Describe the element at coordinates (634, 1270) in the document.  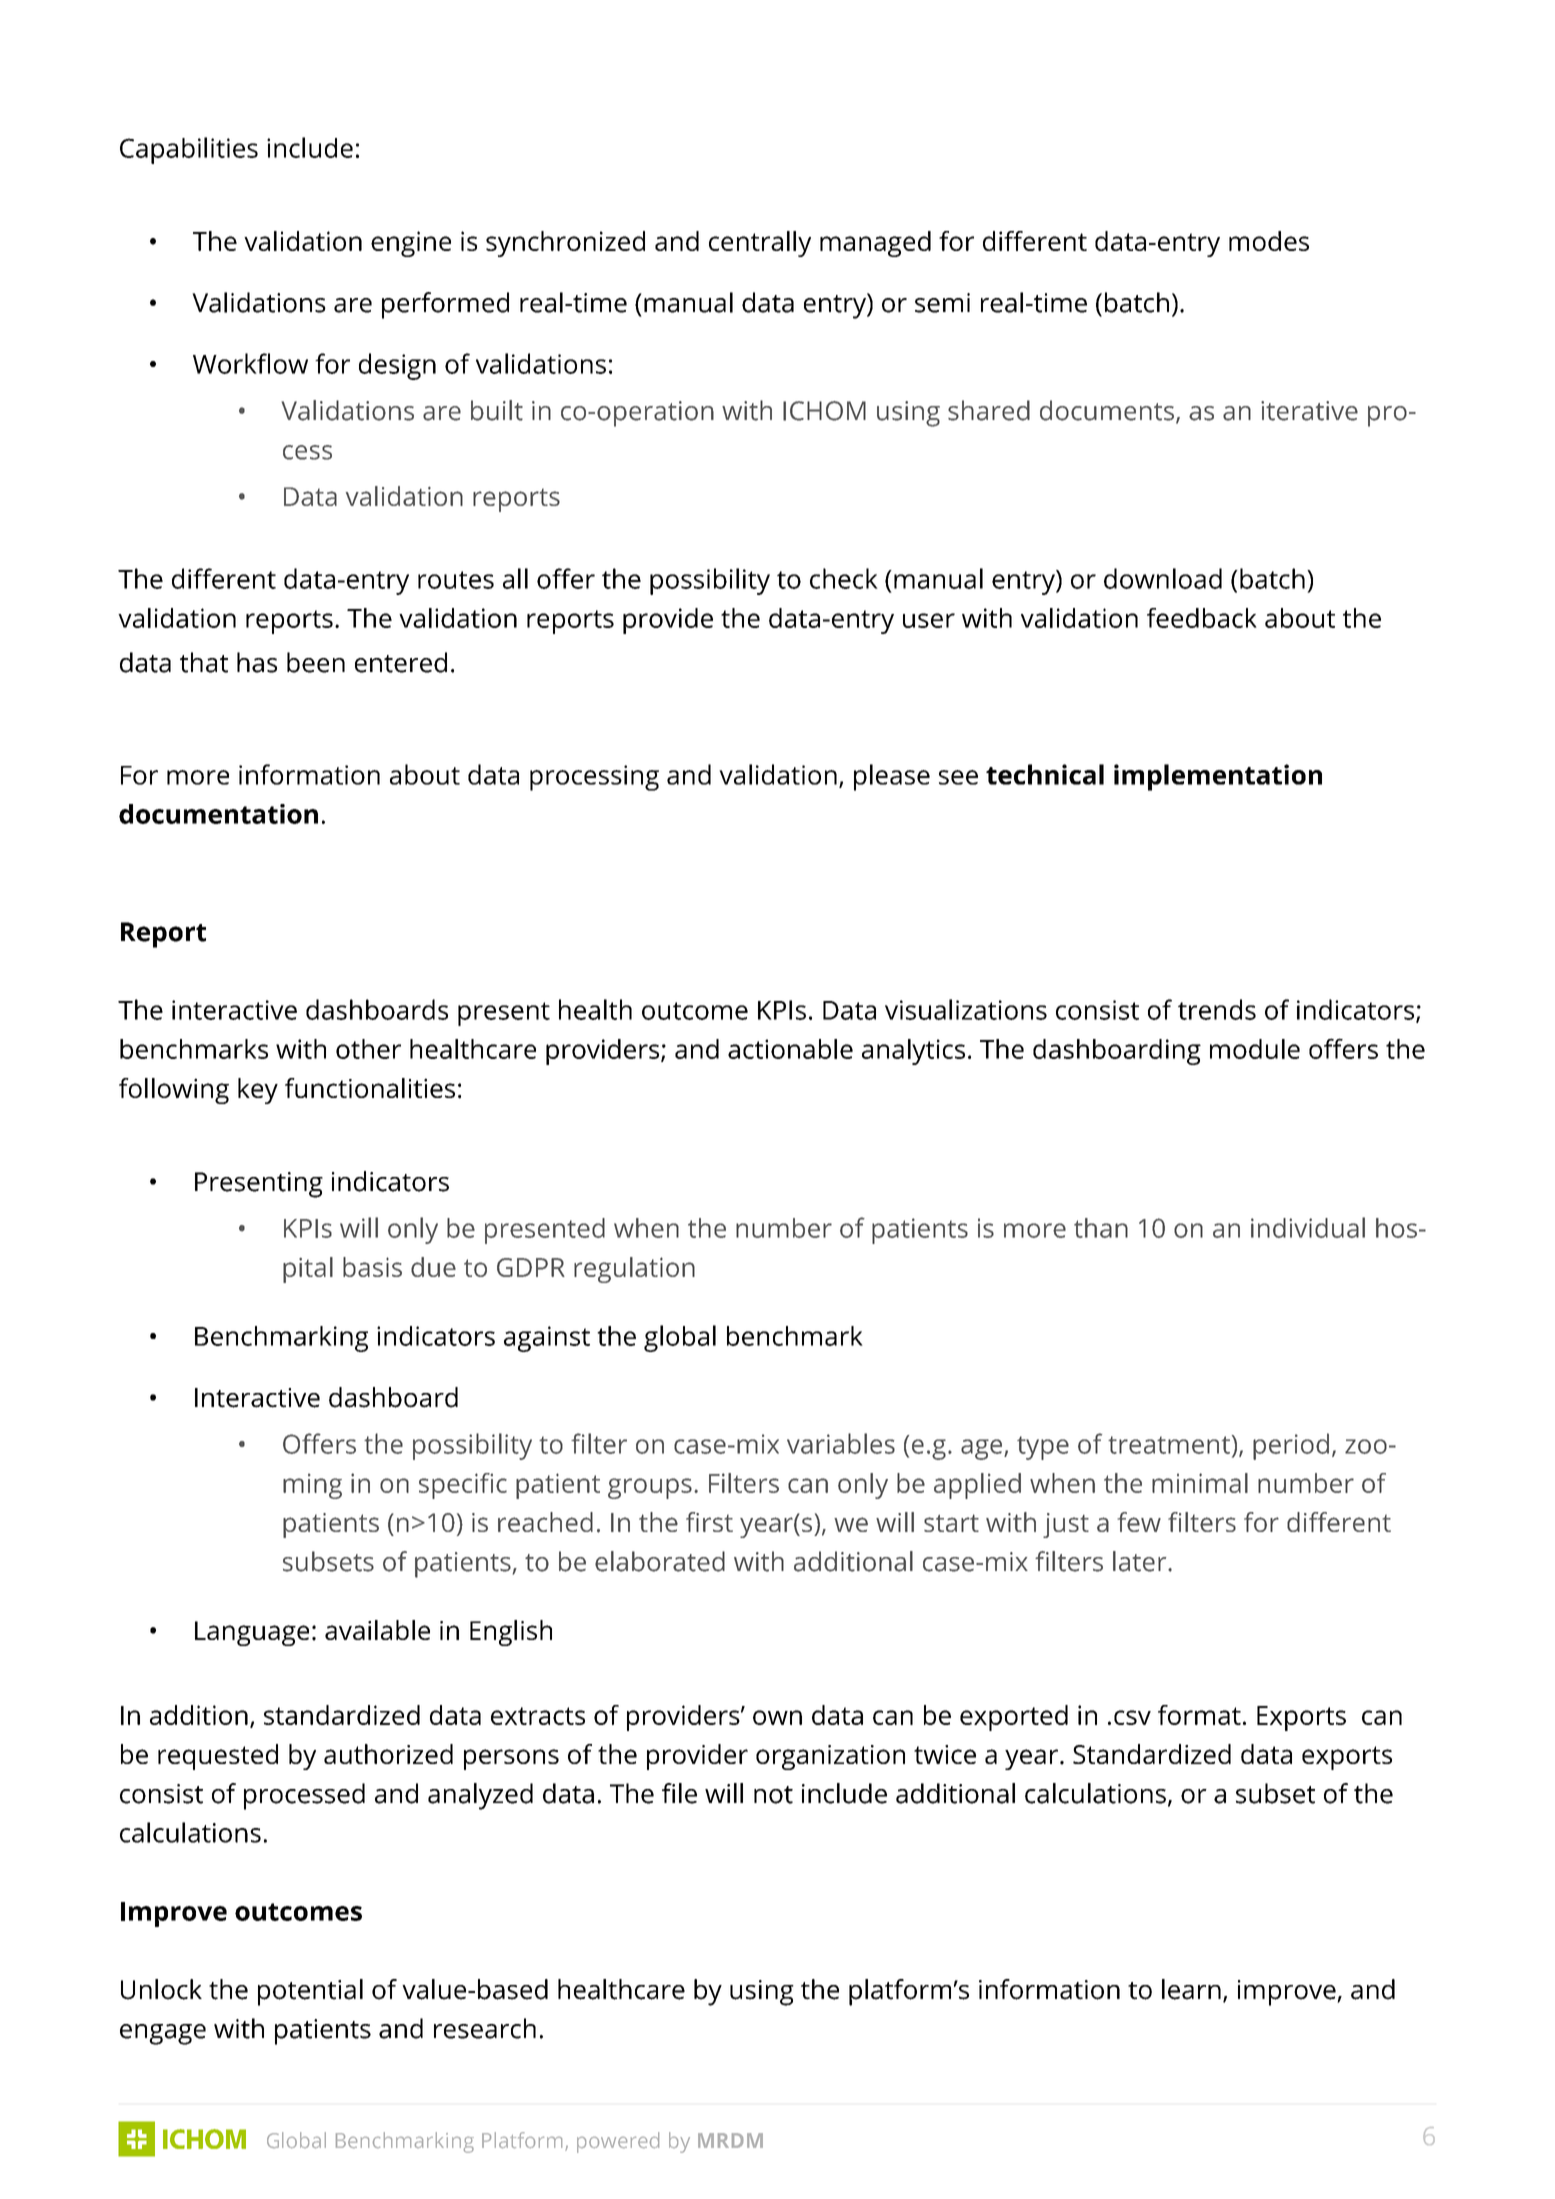
I see `regulation` at that location.
